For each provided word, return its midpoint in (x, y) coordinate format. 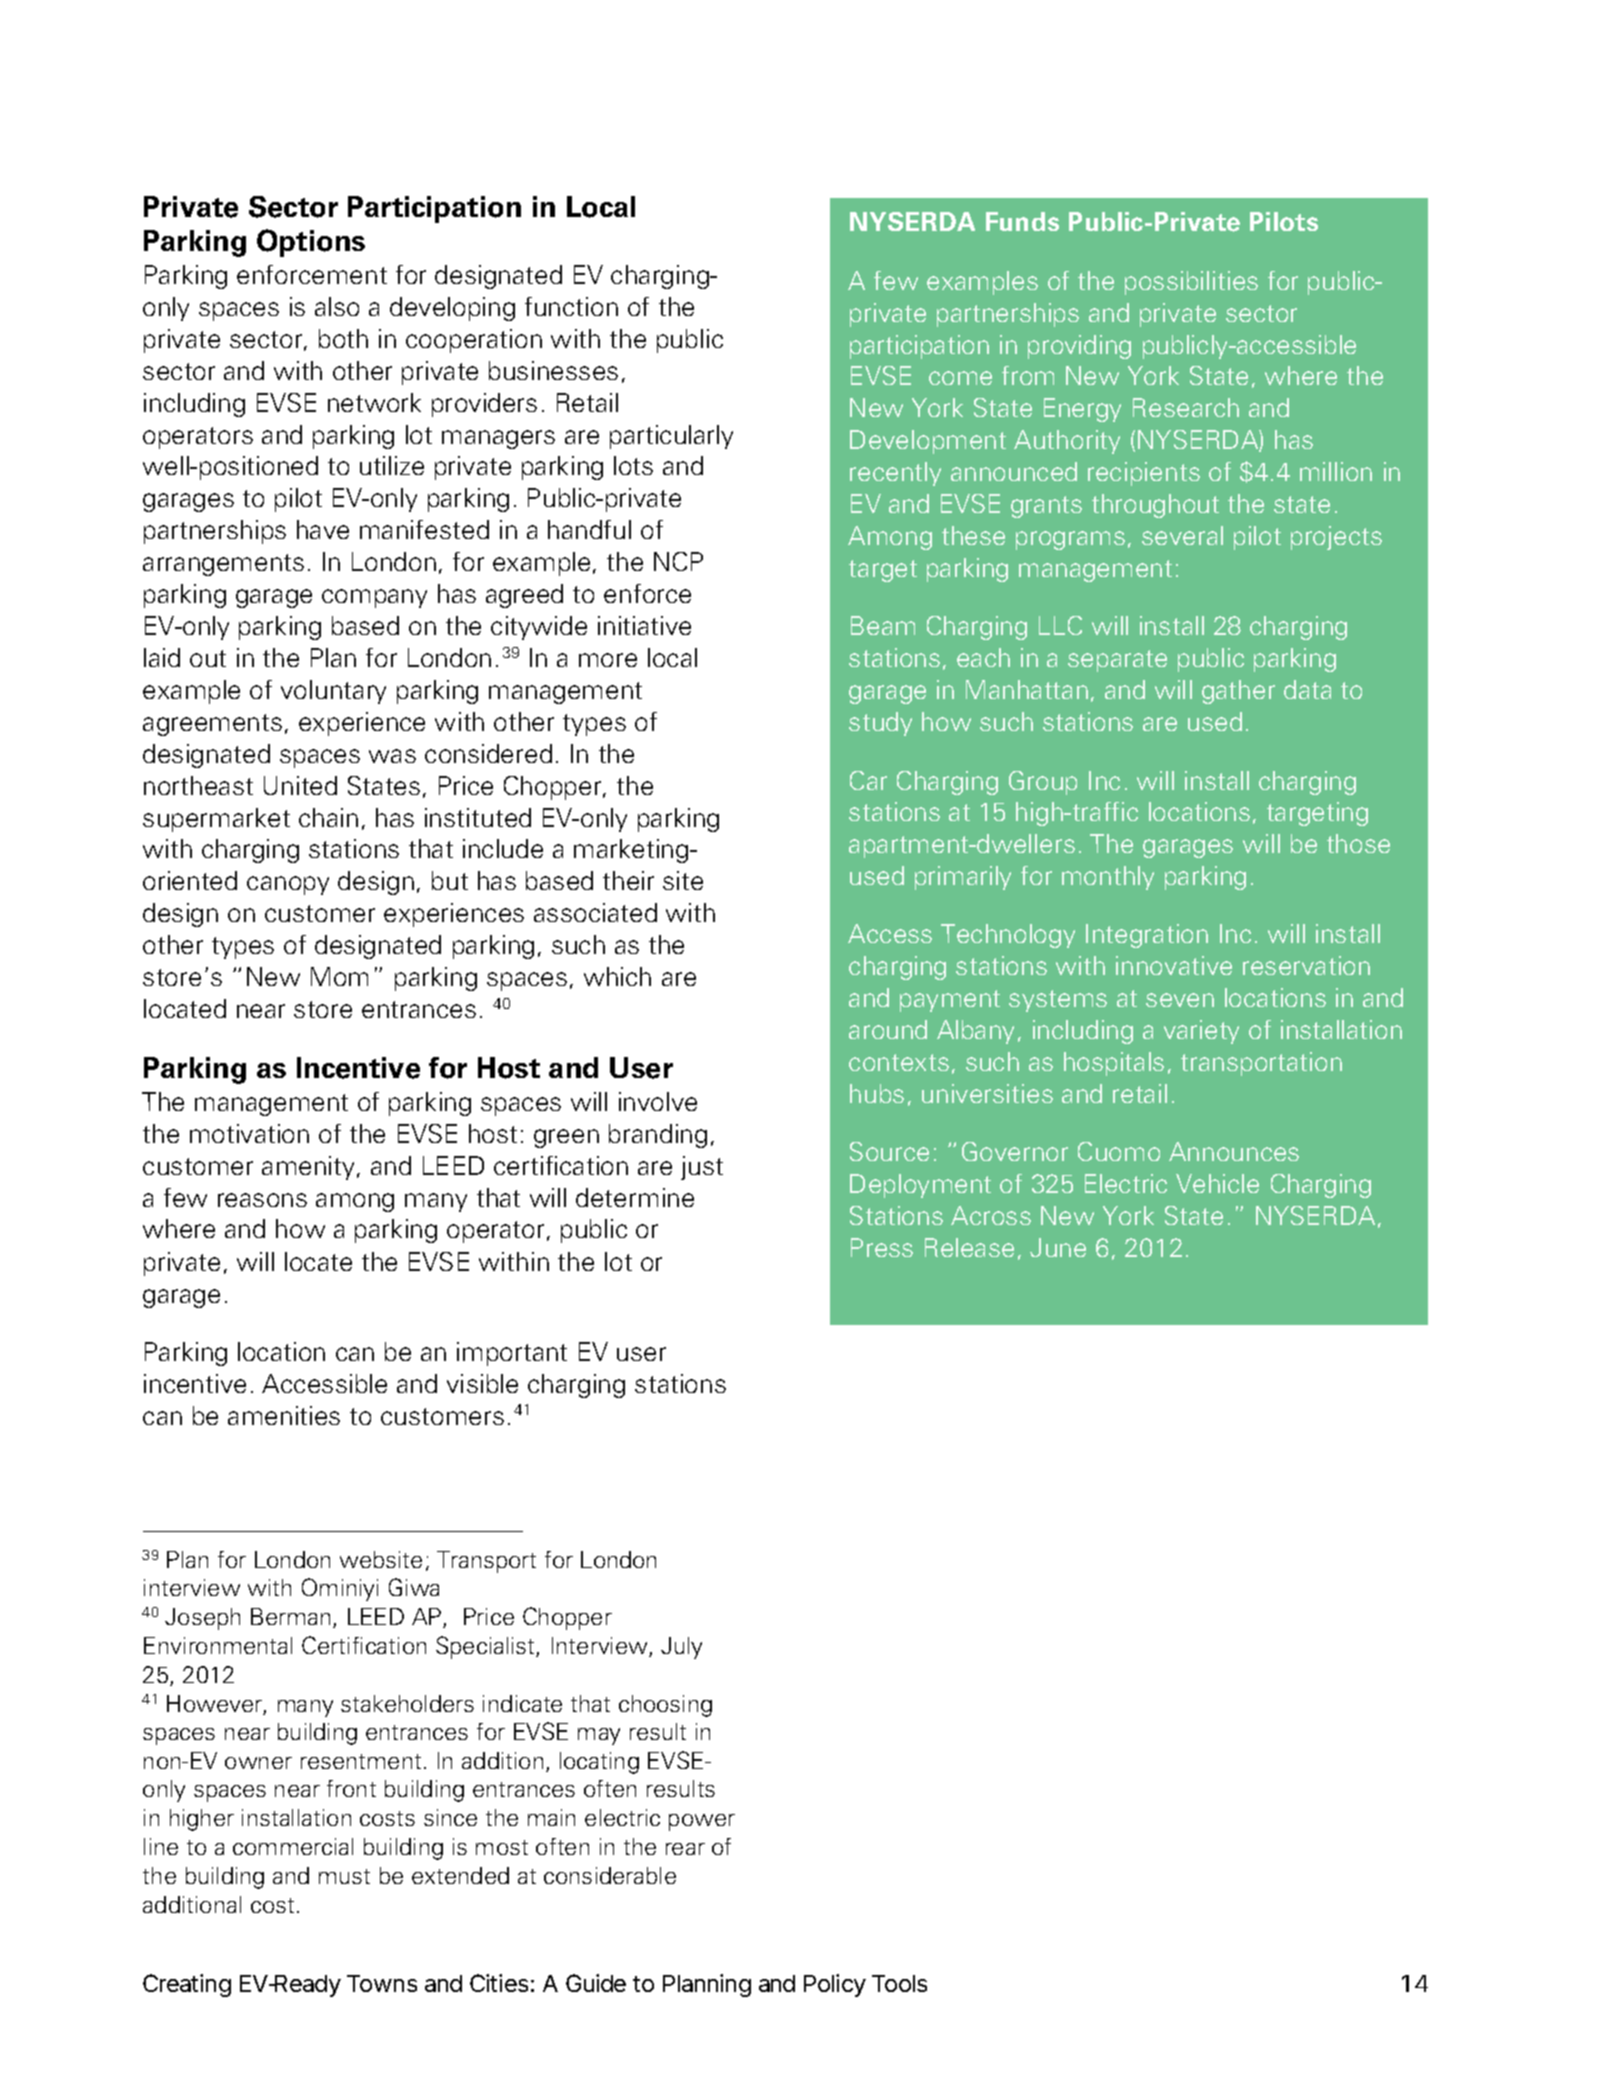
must (344, 1876)
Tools (899, 1983)
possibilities (1191, 283)
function (571, 306)
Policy (835, 1985)
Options (311, 243)
